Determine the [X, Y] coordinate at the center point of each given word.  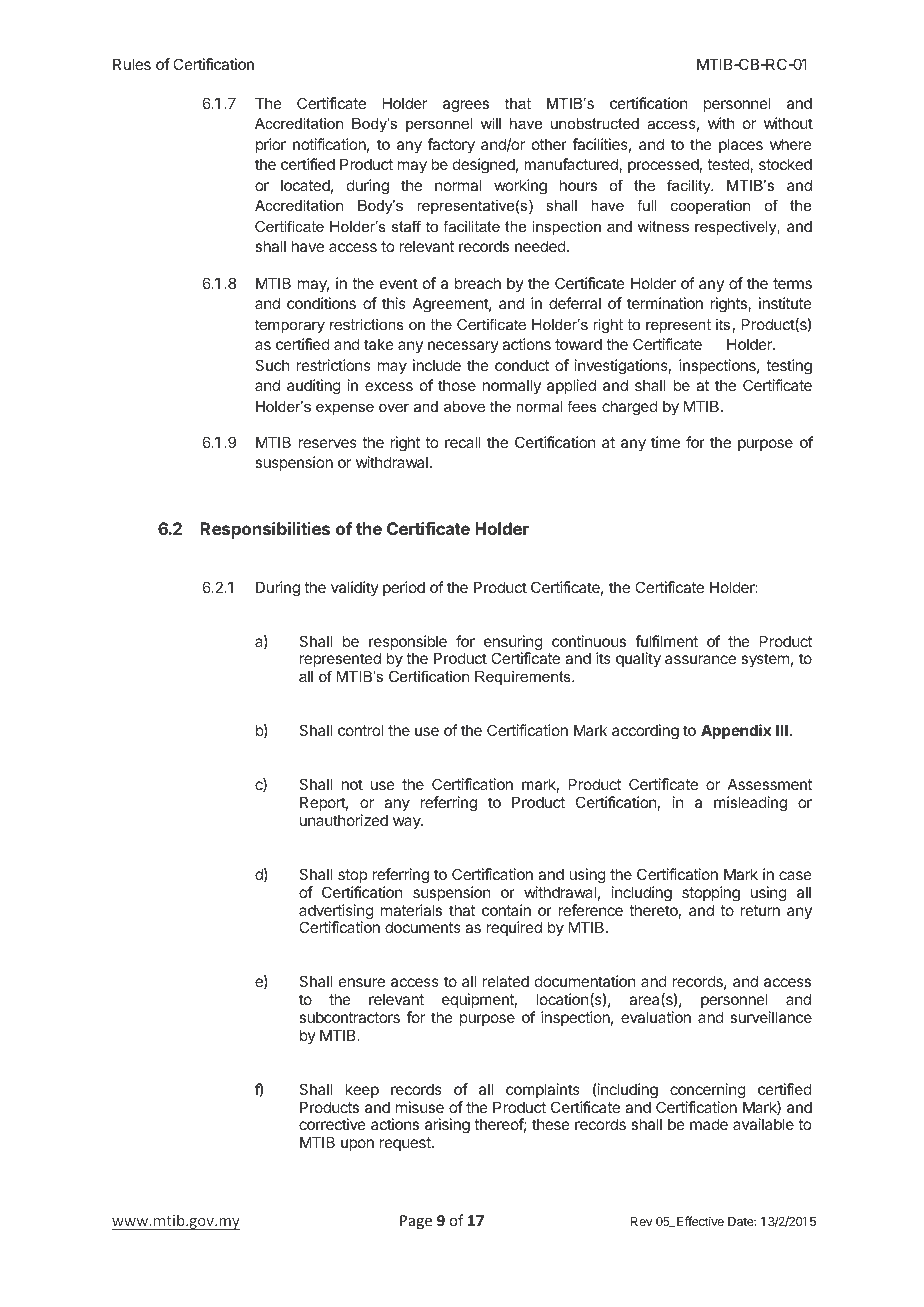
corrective [332, 1124]
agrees [466, 106]
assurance [700, 659]
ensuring [513, 644]
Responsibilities [265, 530]
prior [271, 145]
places [741, 145]
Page [416, 1222]
